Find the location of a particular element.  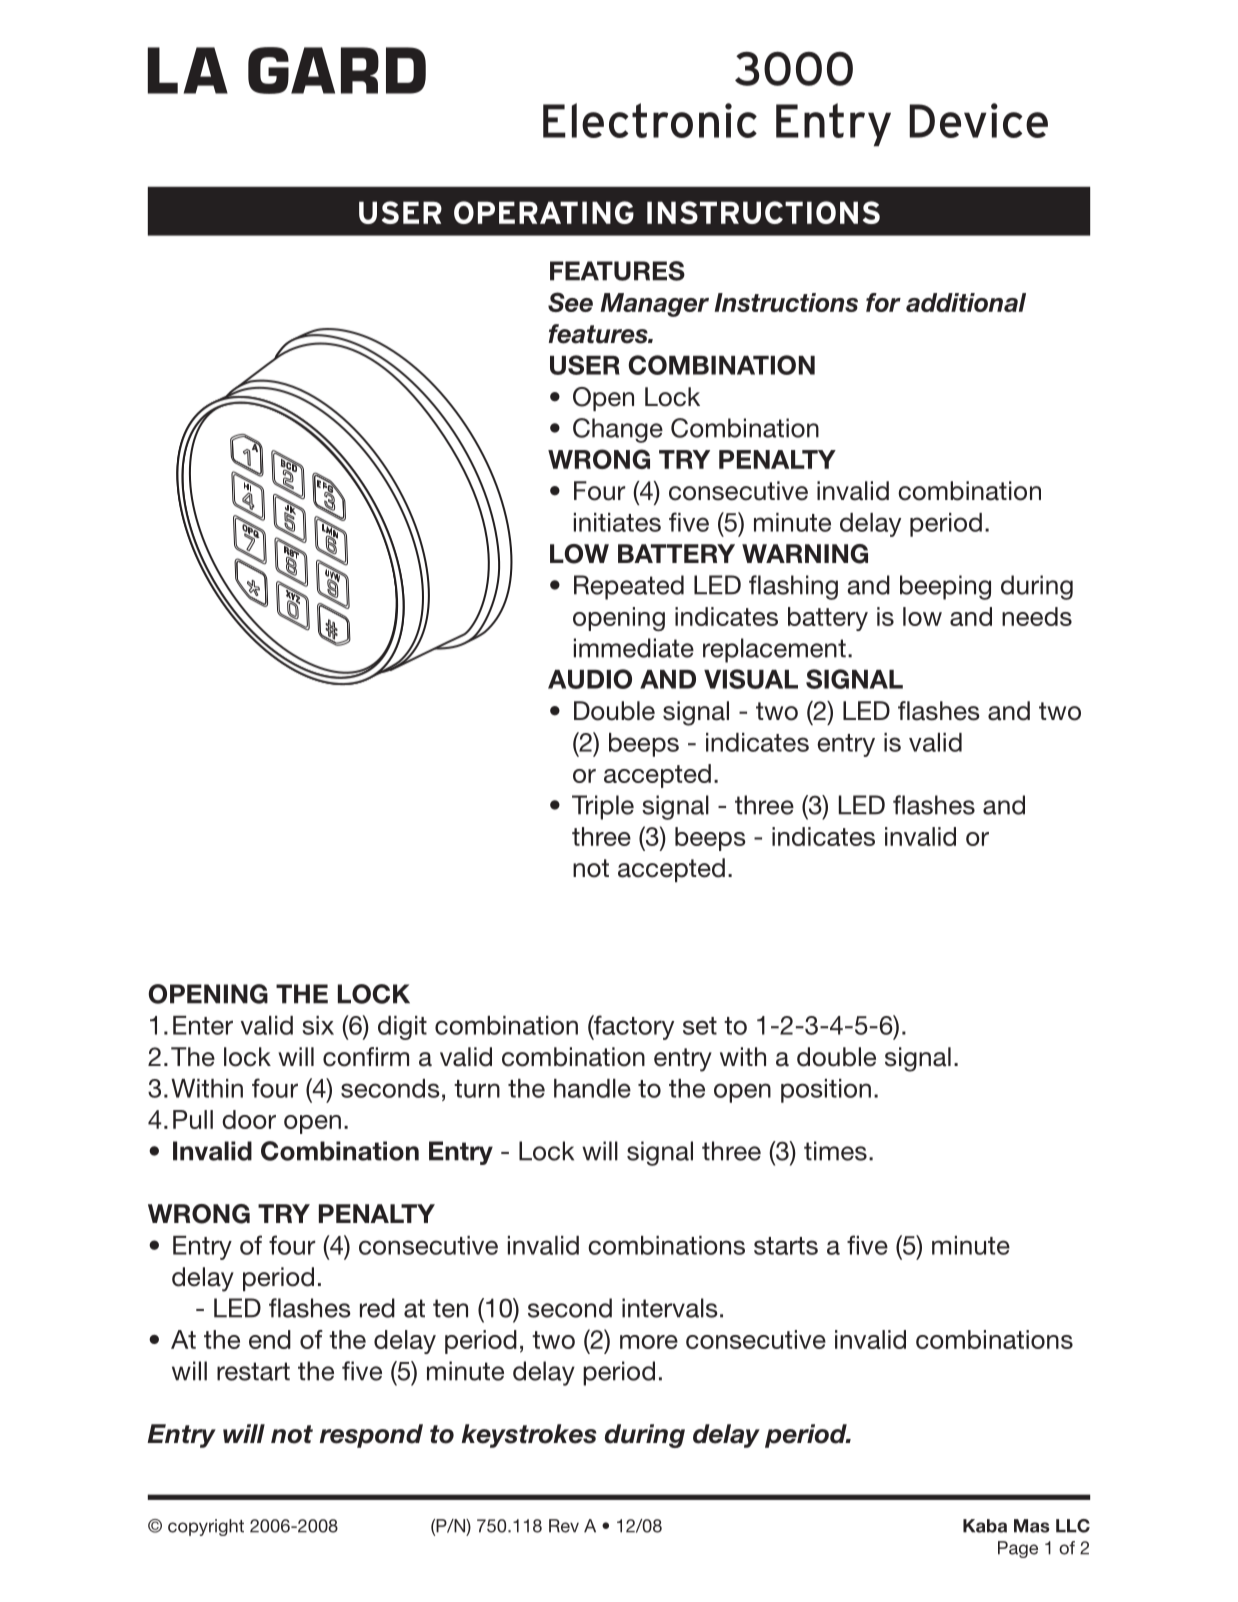

Electronic is located at coordinates (650, 120).
